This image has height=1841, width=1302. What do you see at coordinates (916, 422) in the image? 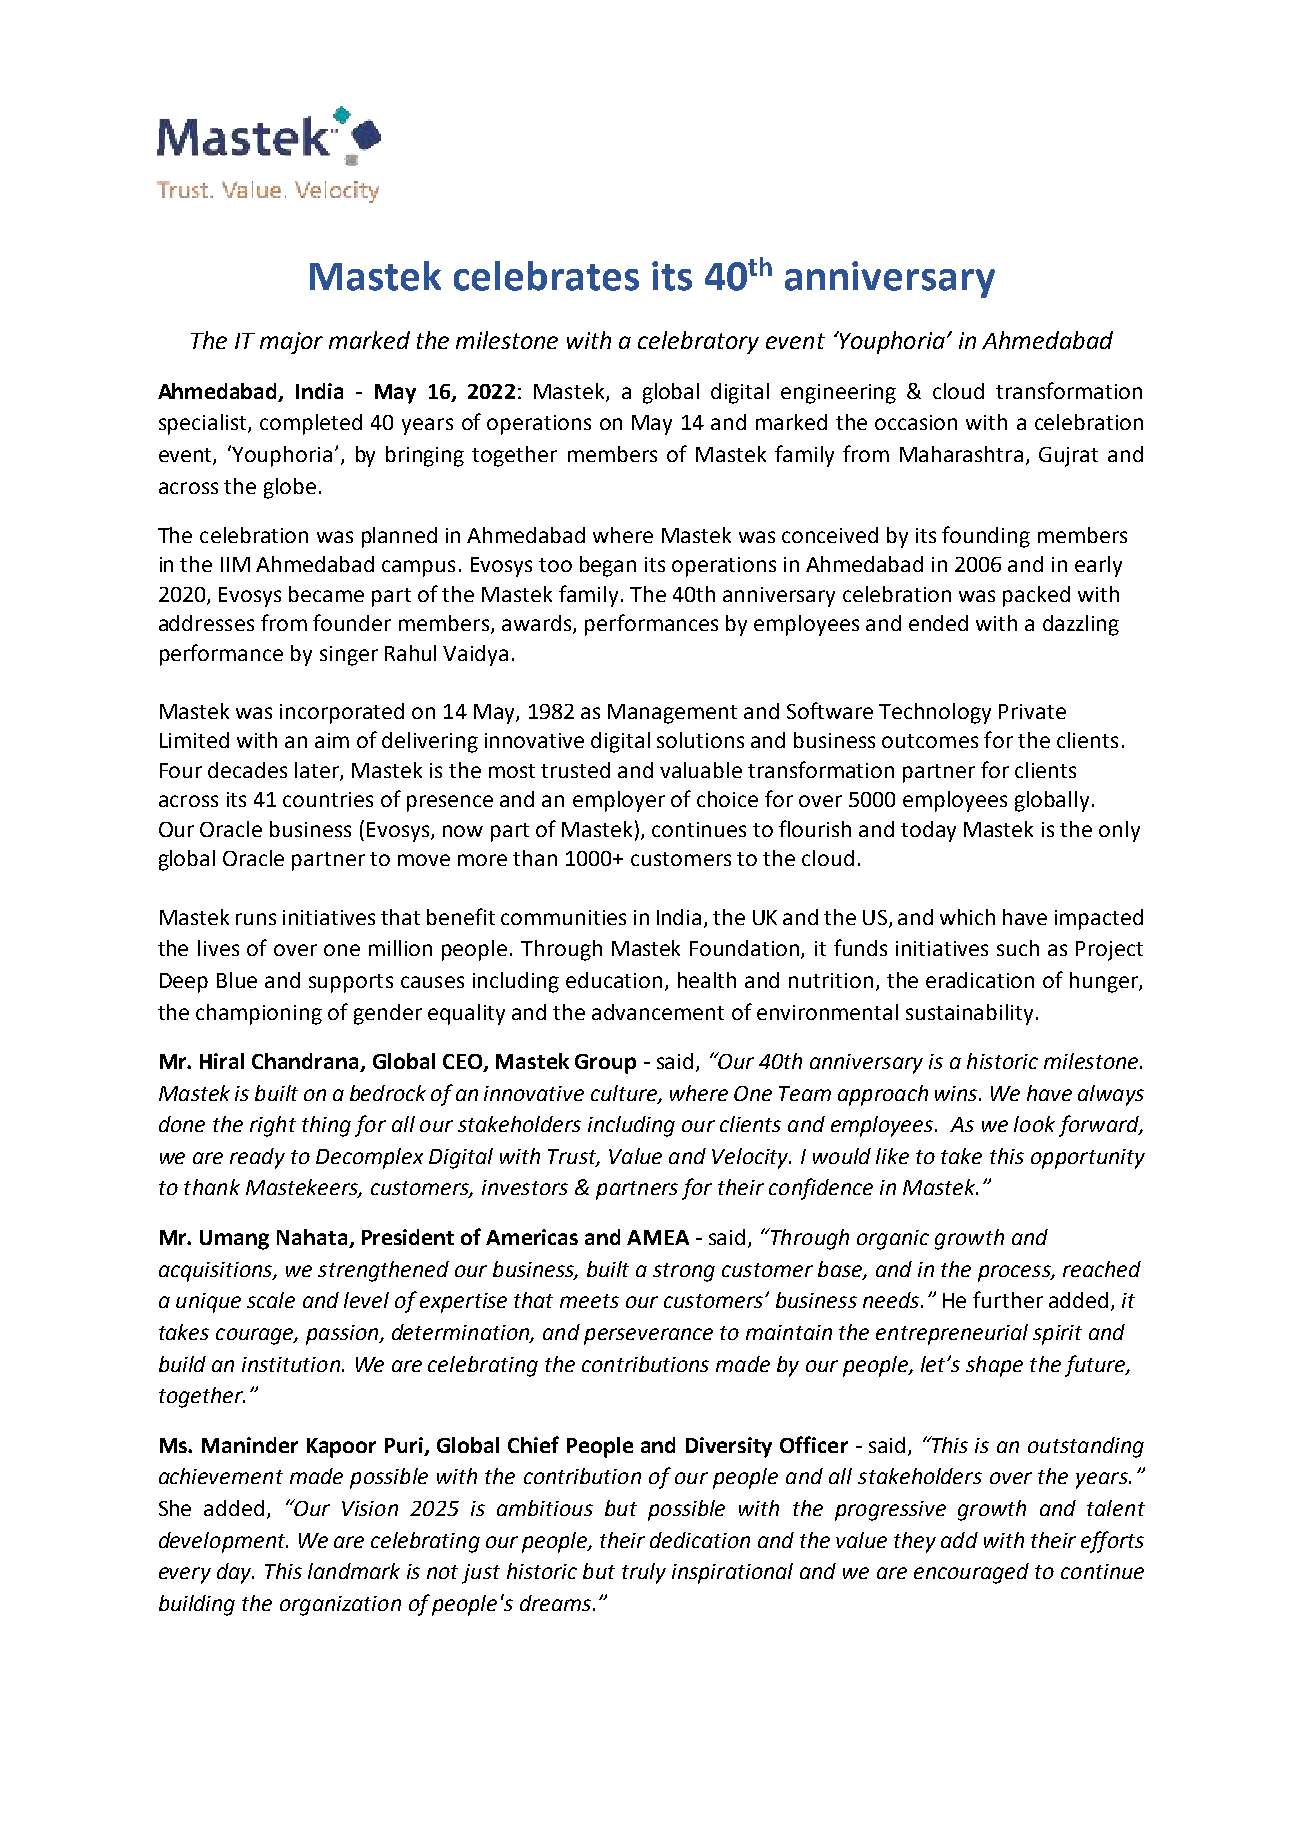
I see `occasion` at bounding box center [916, 422].
